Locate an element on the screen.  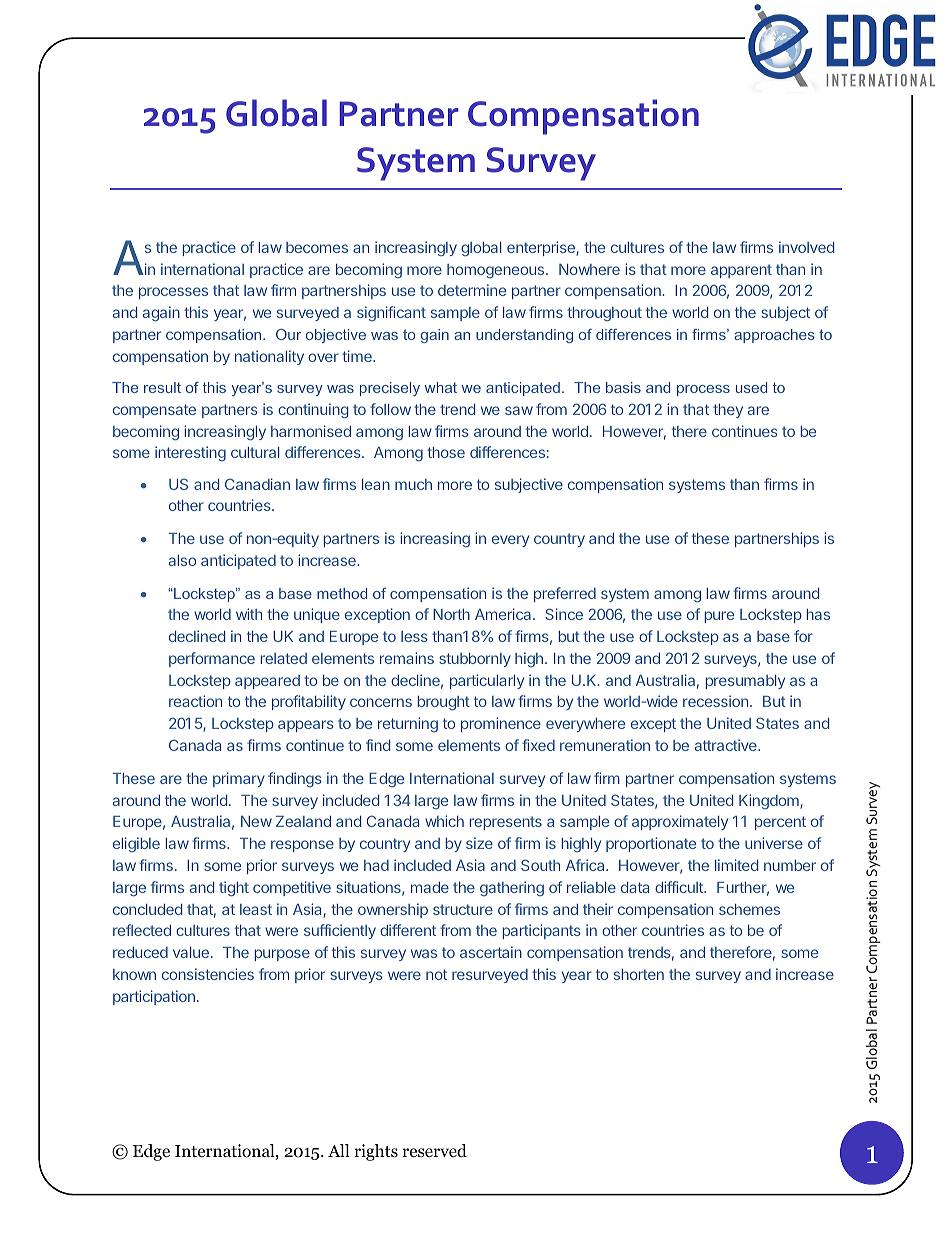
reserved is located at coordinates (434, 1151).
